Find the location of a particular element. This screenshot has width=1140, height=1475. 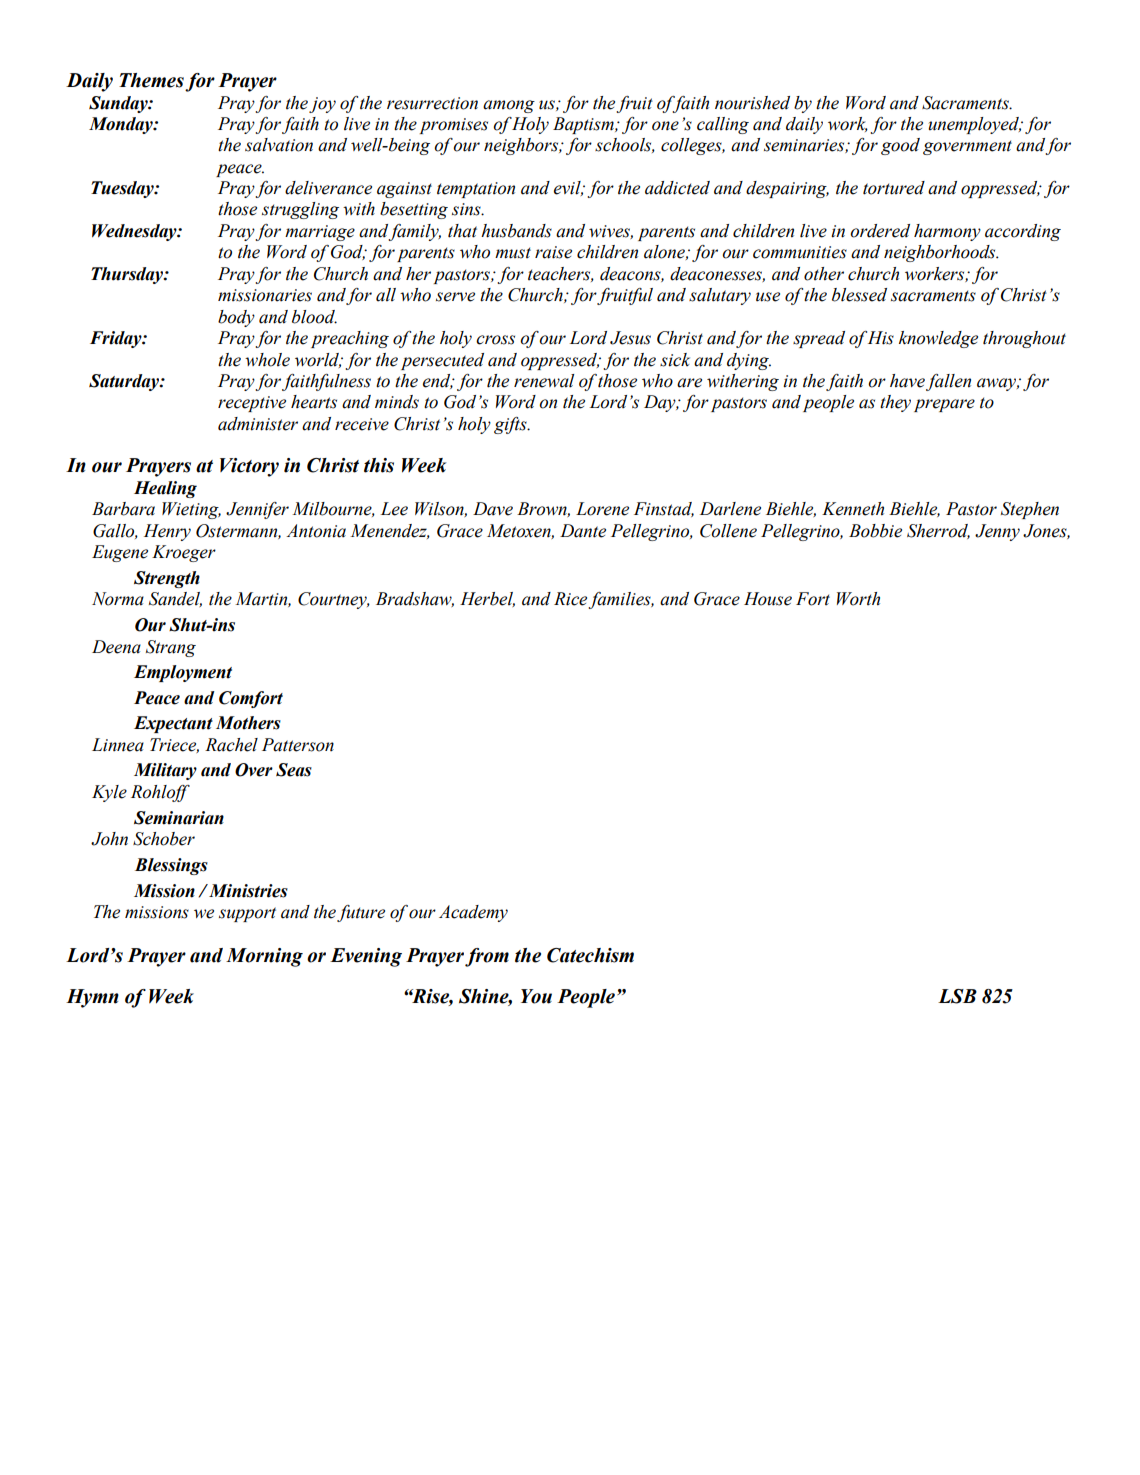

unemployed is located at coordinates (974, 125).
